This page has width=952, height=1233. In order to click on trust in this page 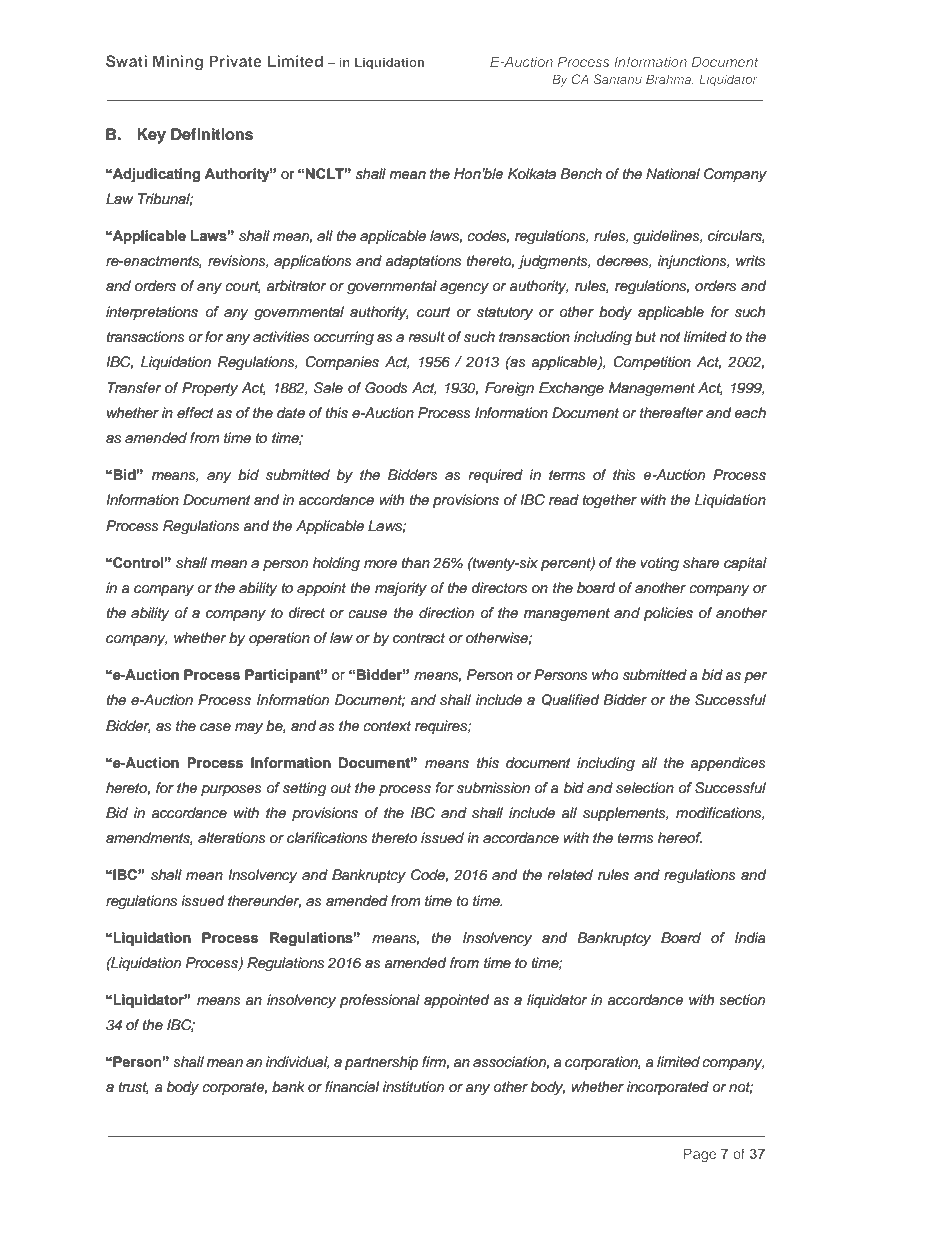, I will do `click(133, 1088)`.
